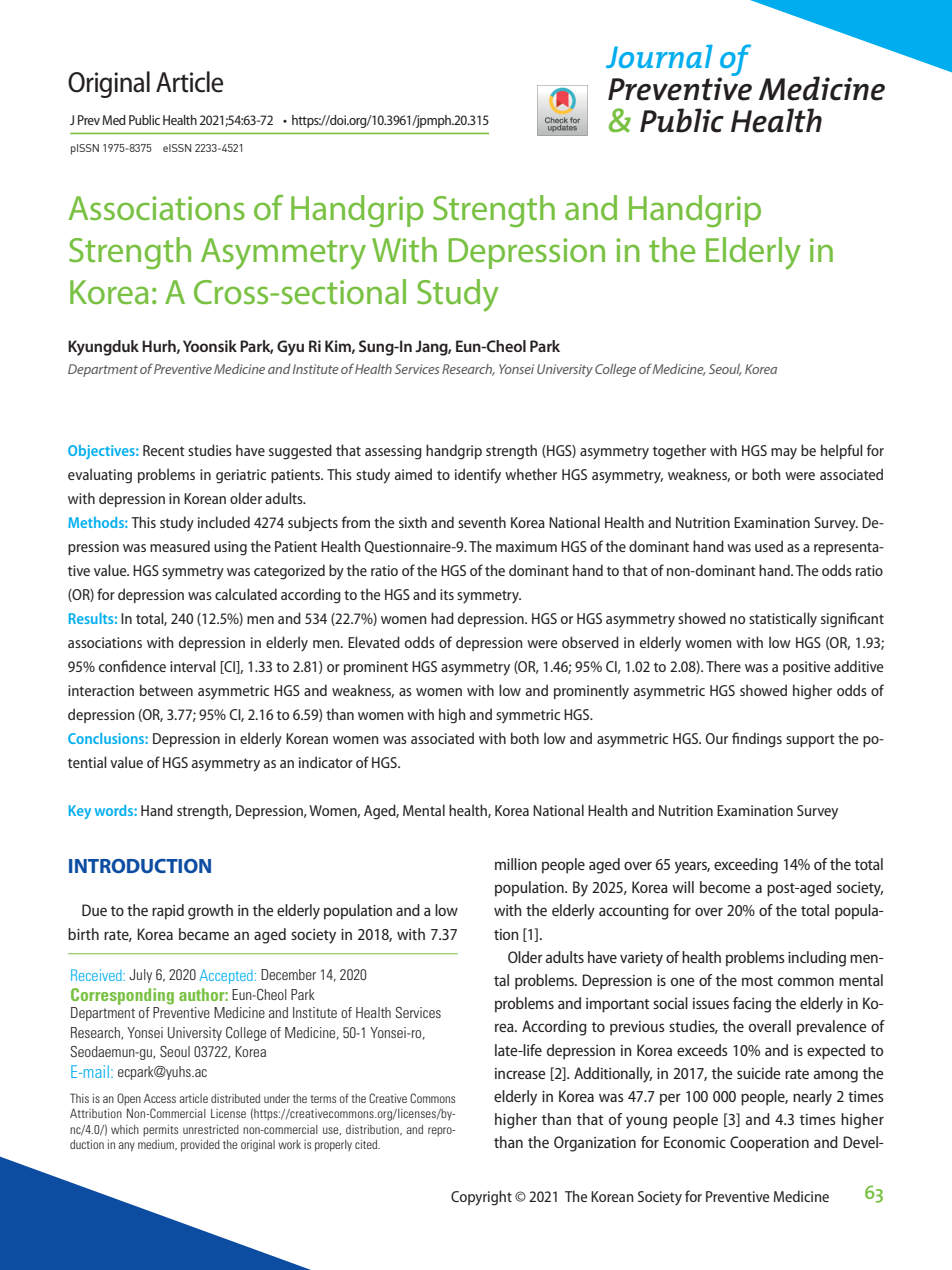 The width and height of the document is (952, 1270). What do you see at coordinates (746, 866) in the document?
I see `exceeding` at bounding box center [746, 866].
